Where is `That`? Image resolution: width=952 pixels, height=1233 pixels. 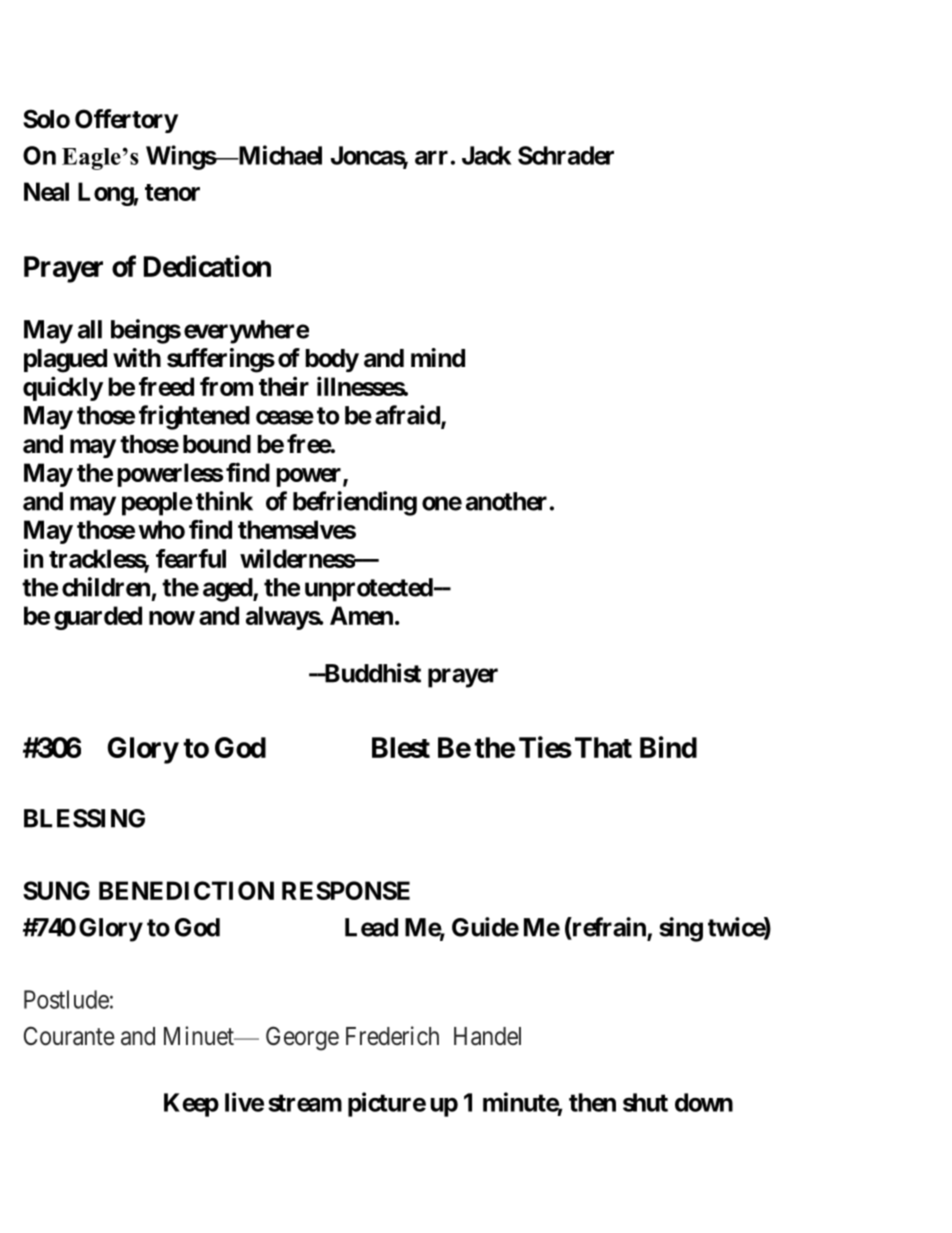
That is located at coordinates (603, 747).
